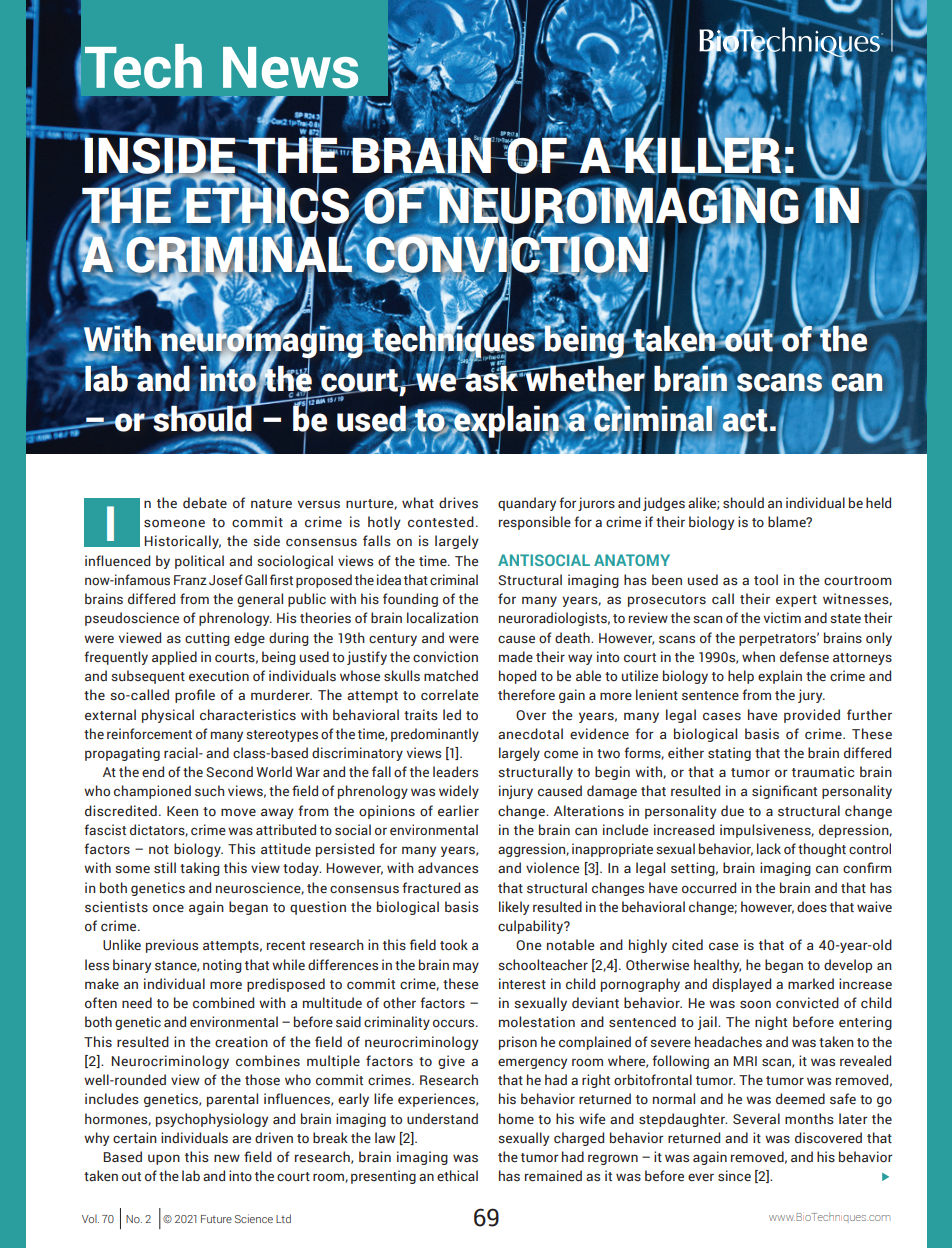 The width and height of the document is (952, 1248). I want to click on News, so click(290, 68).
